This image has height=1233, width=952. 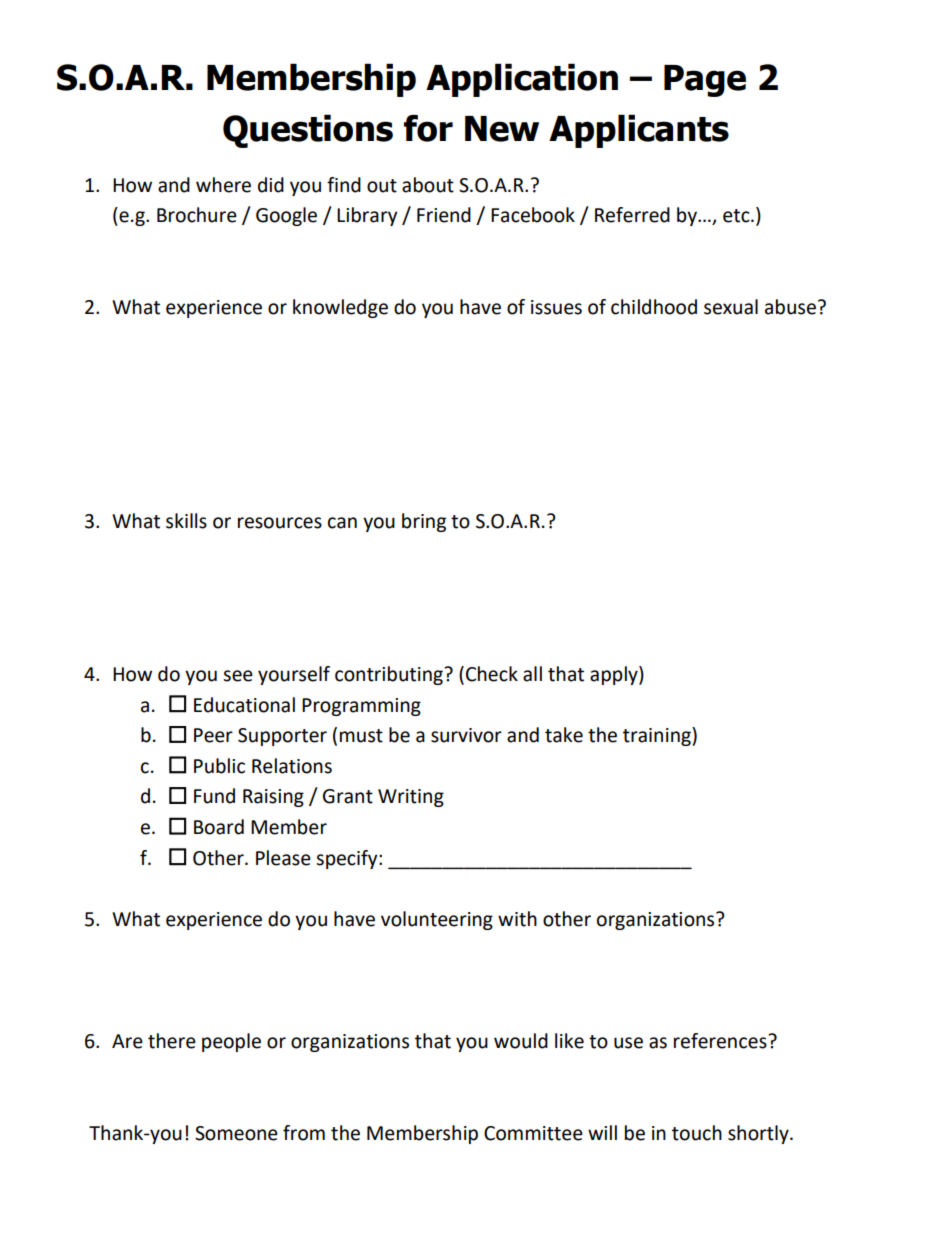 What do you see at coordinates (658, 736) in the image?
I see `training` at bounding box center [658, 736].
